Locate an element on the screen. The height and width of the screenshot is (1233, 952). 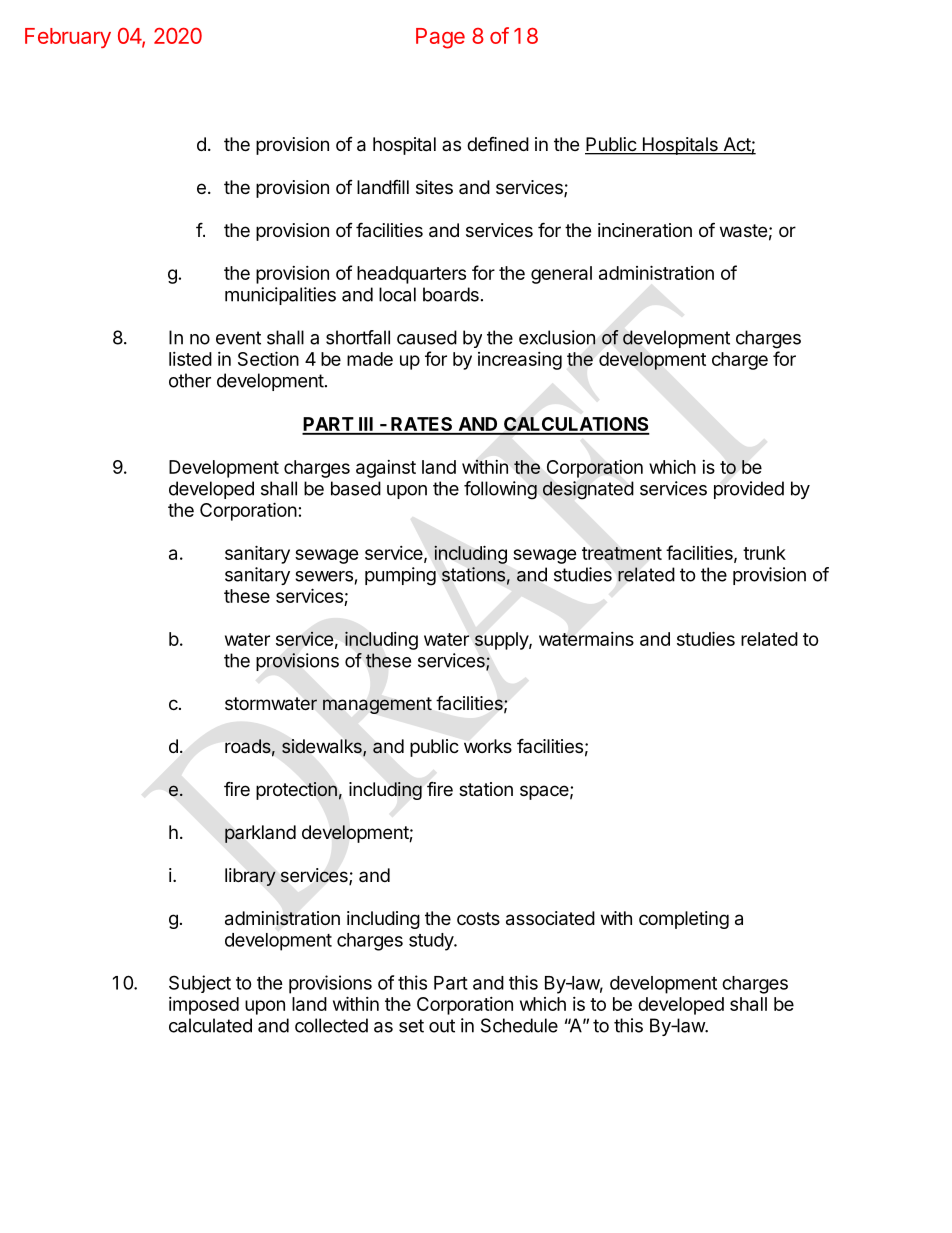
February is located at coordinates (68, 38).
